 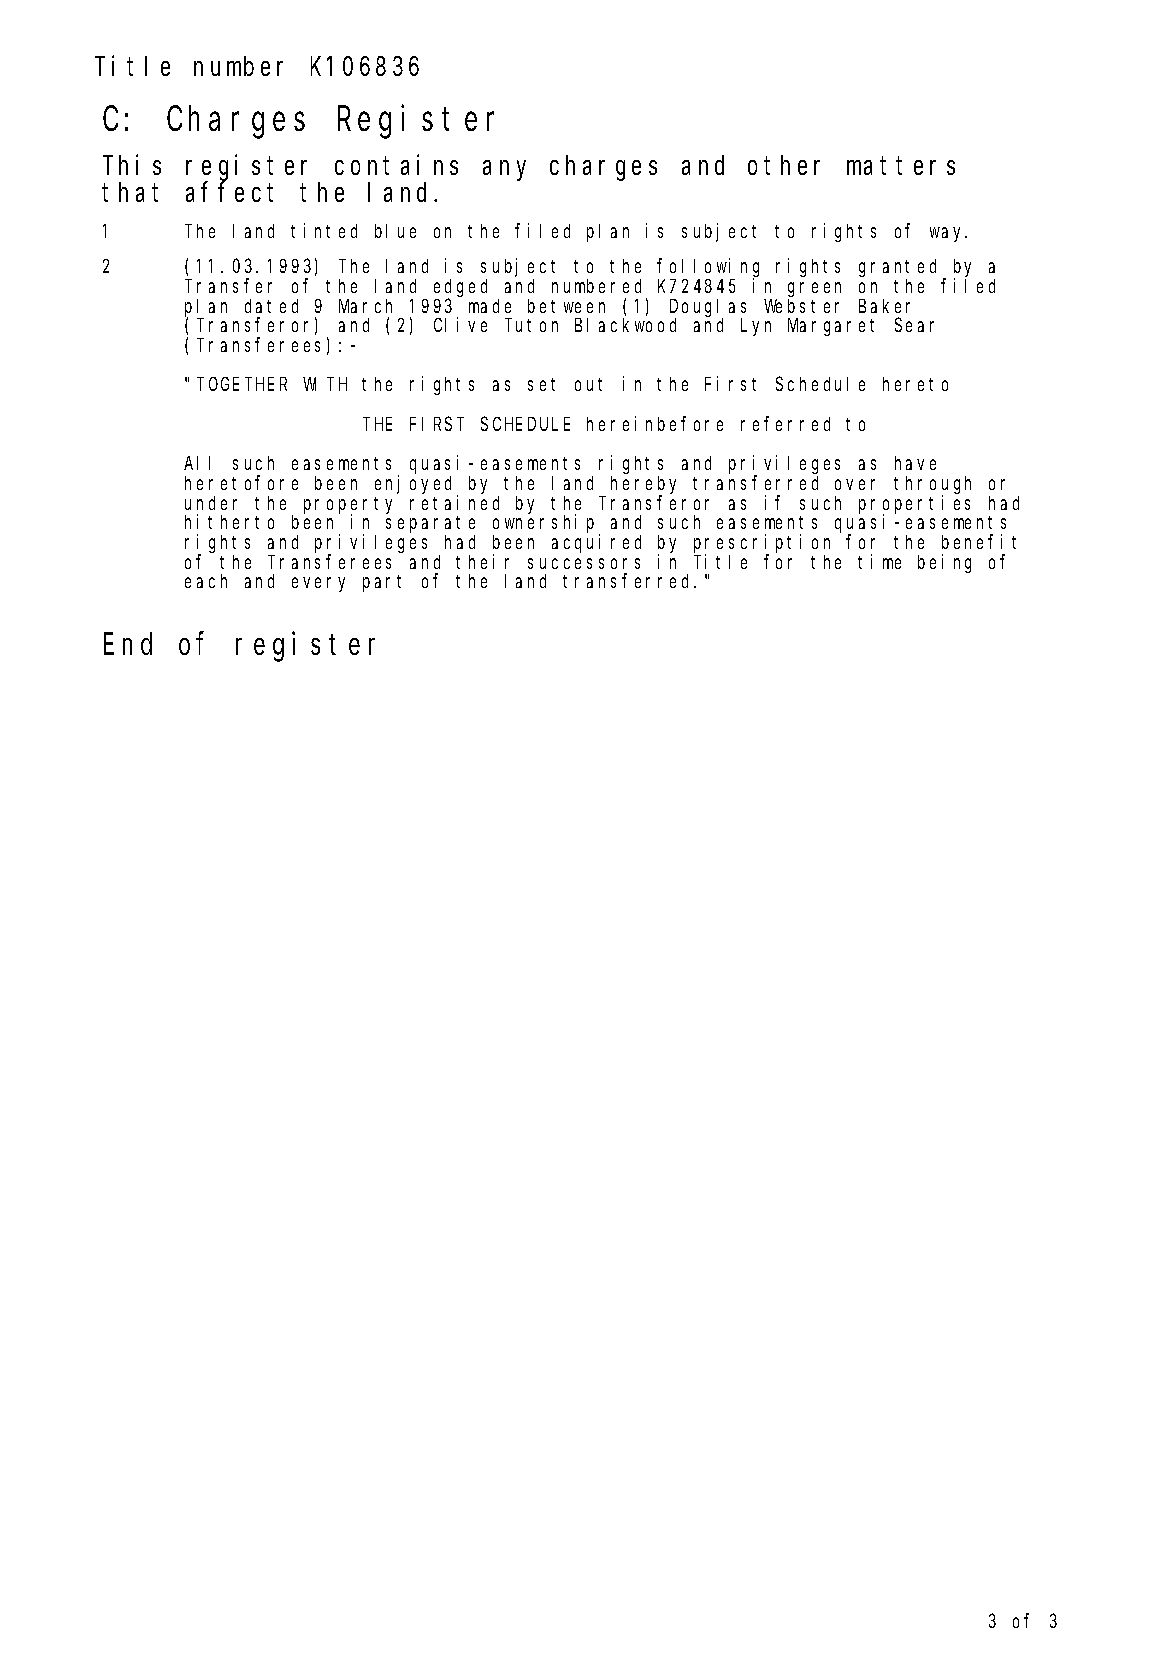 What do you see at coordinates (395, 231) in the document?
I see `blue` at bounding box center [395, 231].
